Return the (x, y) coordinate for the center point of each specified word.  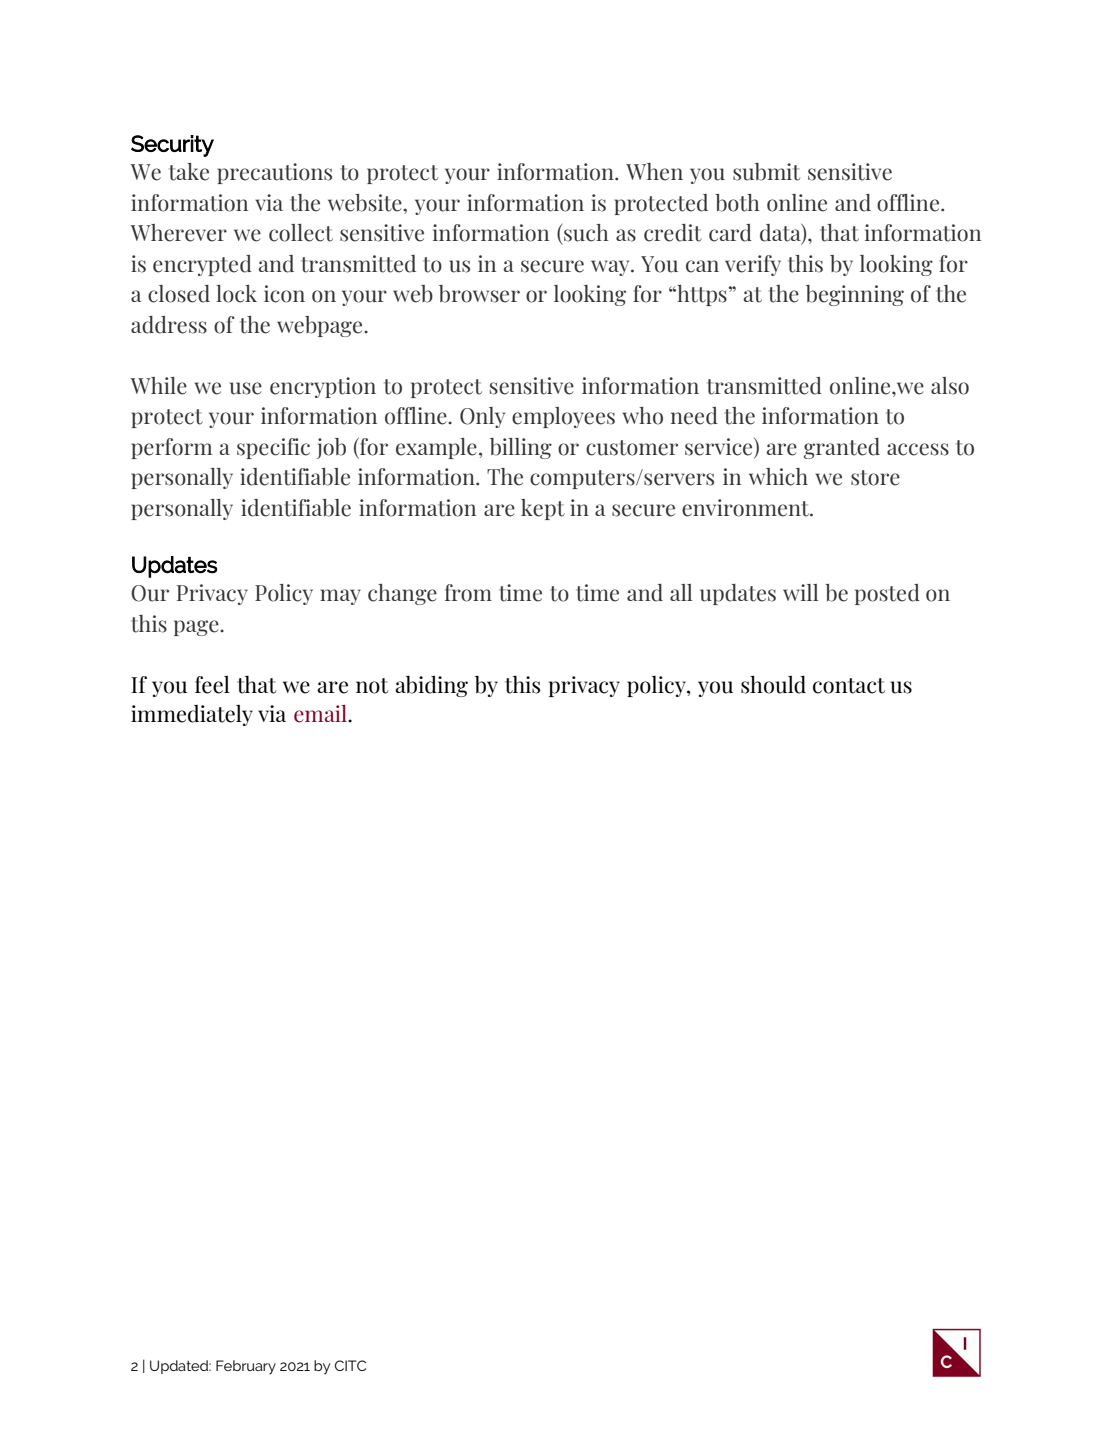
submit (766, 172)
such (585, 232)
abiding (431, 686)
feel (212, 685)
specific (273, 448)
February (246, 1367)
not (372, 686)
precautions (274, 173)
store (875, 478)
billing (521, 448)
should (773, 684)
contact (849, 686)
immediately (192, 715)
